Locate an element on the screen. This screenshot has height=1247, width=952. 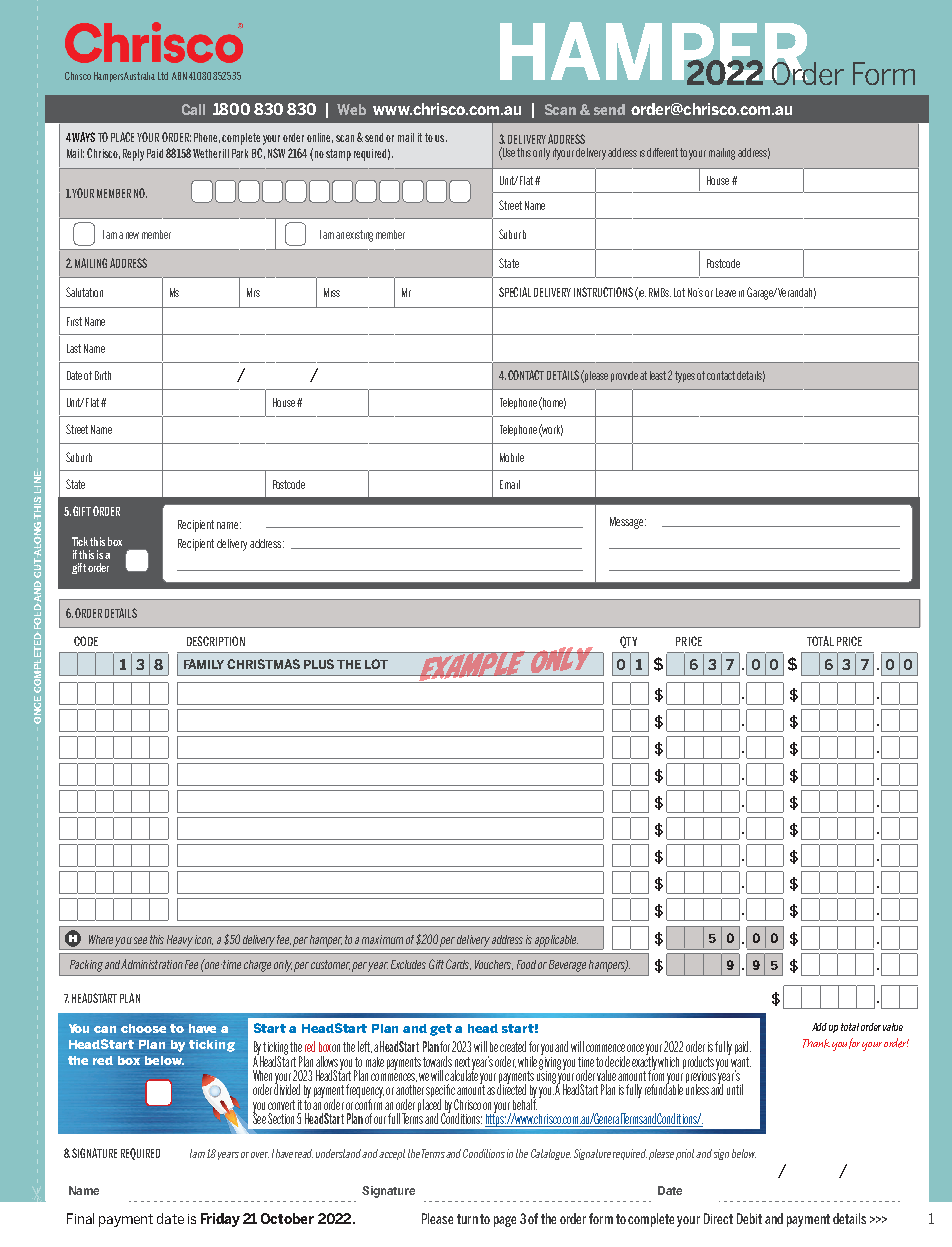
Debit is located at coordinates (749, 1218).
